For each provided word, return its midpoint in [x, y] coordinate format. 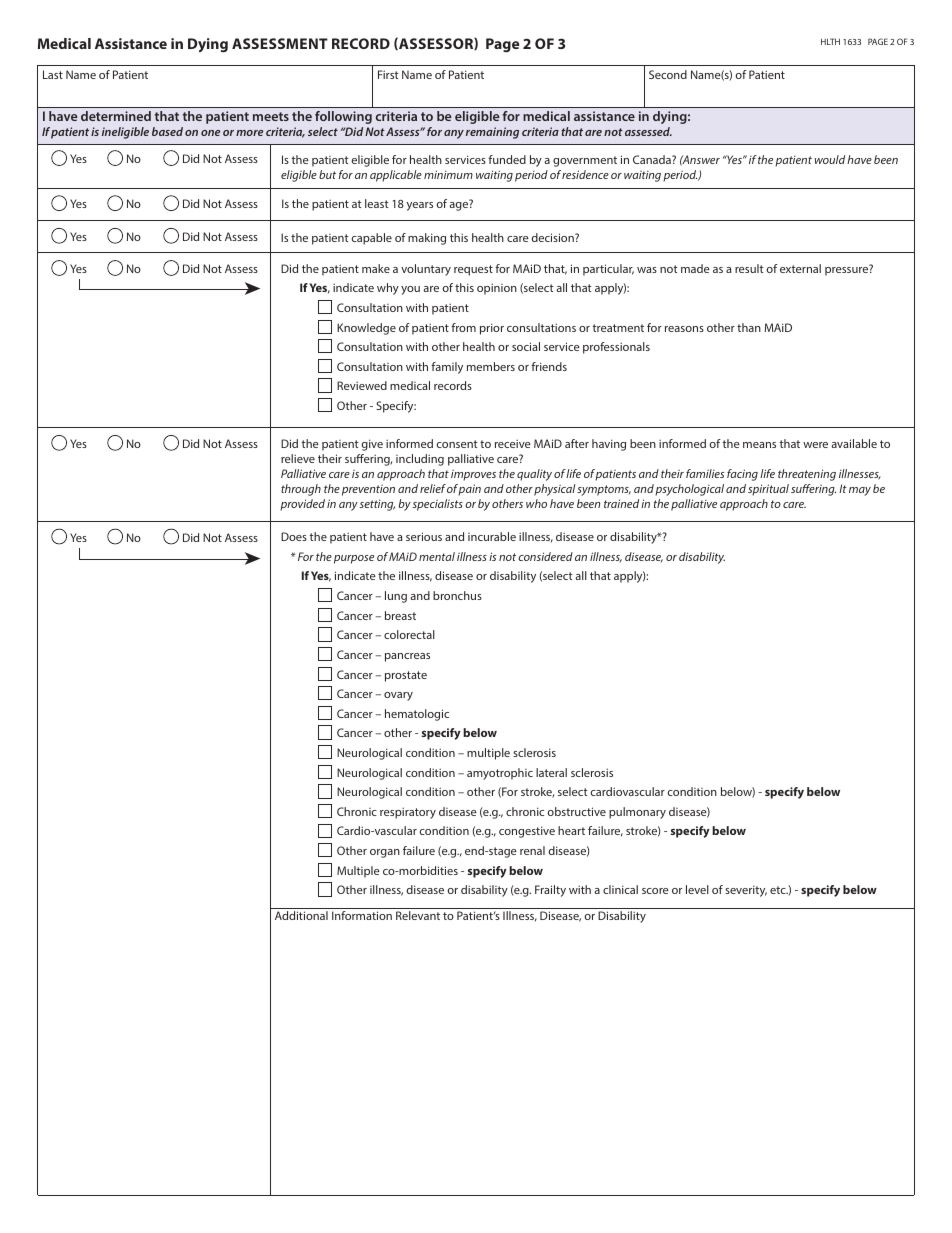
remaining [492, 133]
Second [668, 74]
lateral [551, 772]
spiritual [768, 490]
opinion [497, 289]
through [301, 490]
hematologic [417, 715]
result [749, 268]
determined [116, 116]
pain [469, 490]
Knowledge [366, 329]
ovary [398, 696]
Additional [301, 915]
